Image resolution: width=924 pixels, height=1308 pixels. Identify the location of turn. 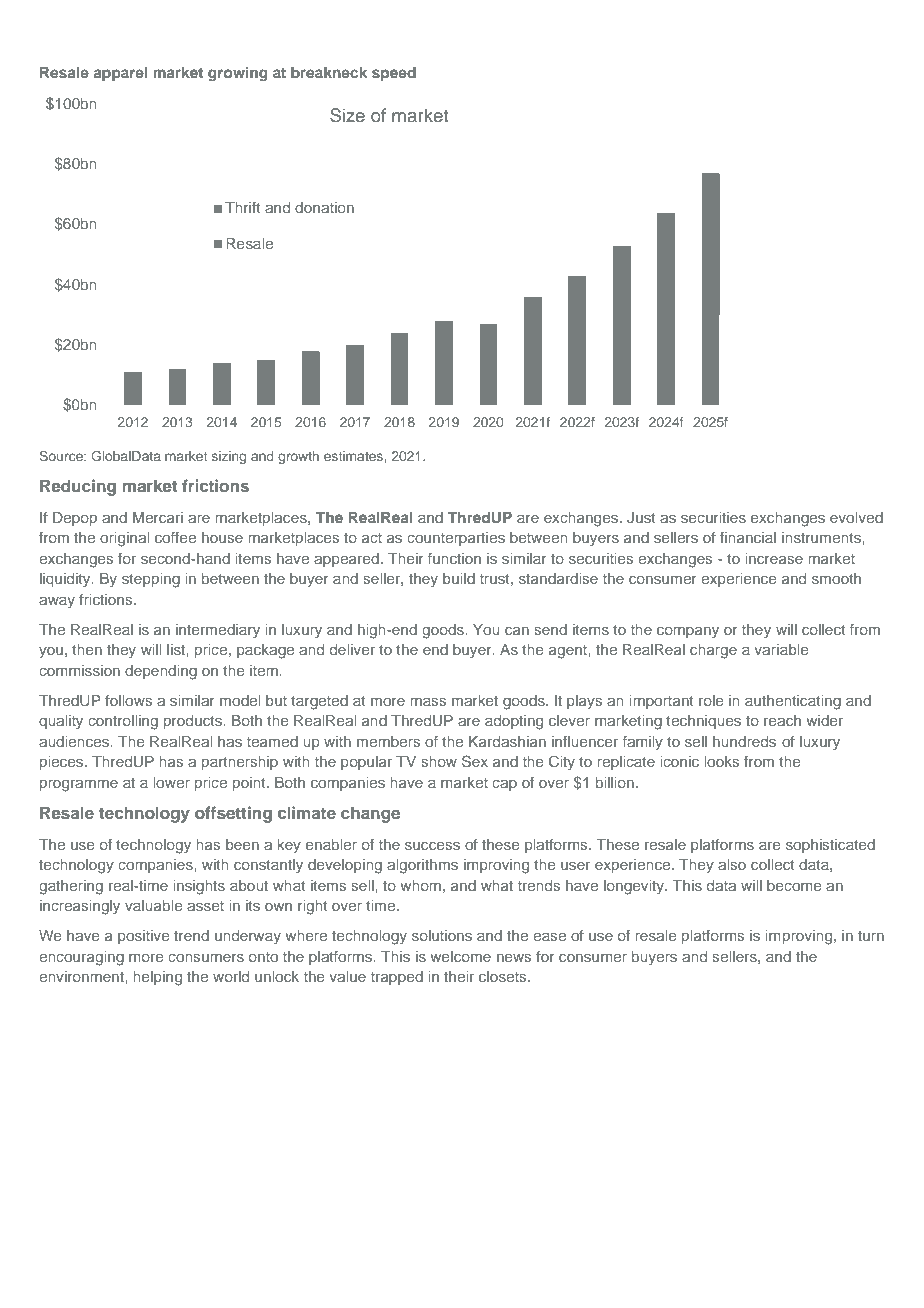
(871, 936).
